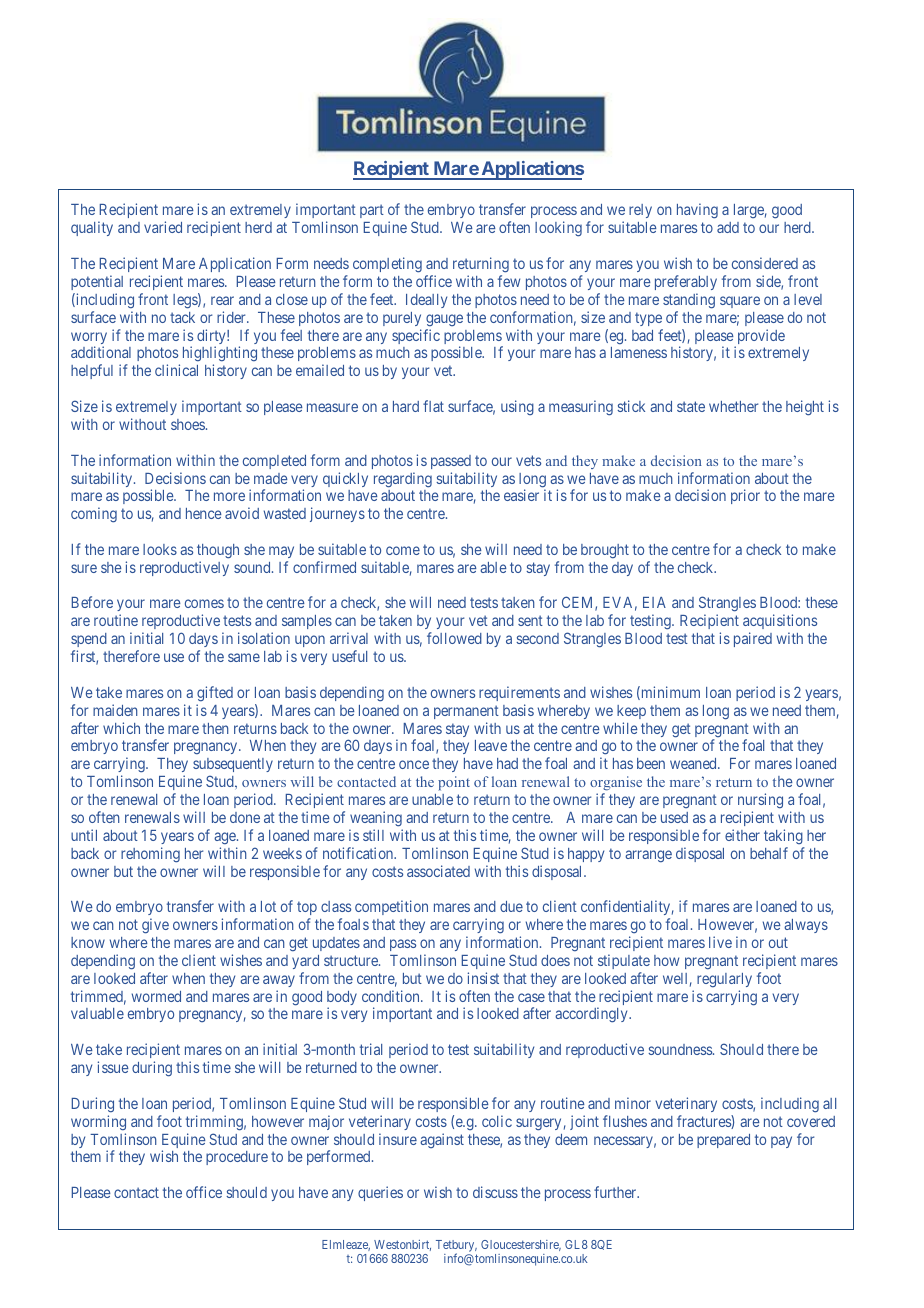 This screenshot has height=1308, width=924. Describe the element at coordinates (387, 265) in the screenshot. I see `completing` at that location.
